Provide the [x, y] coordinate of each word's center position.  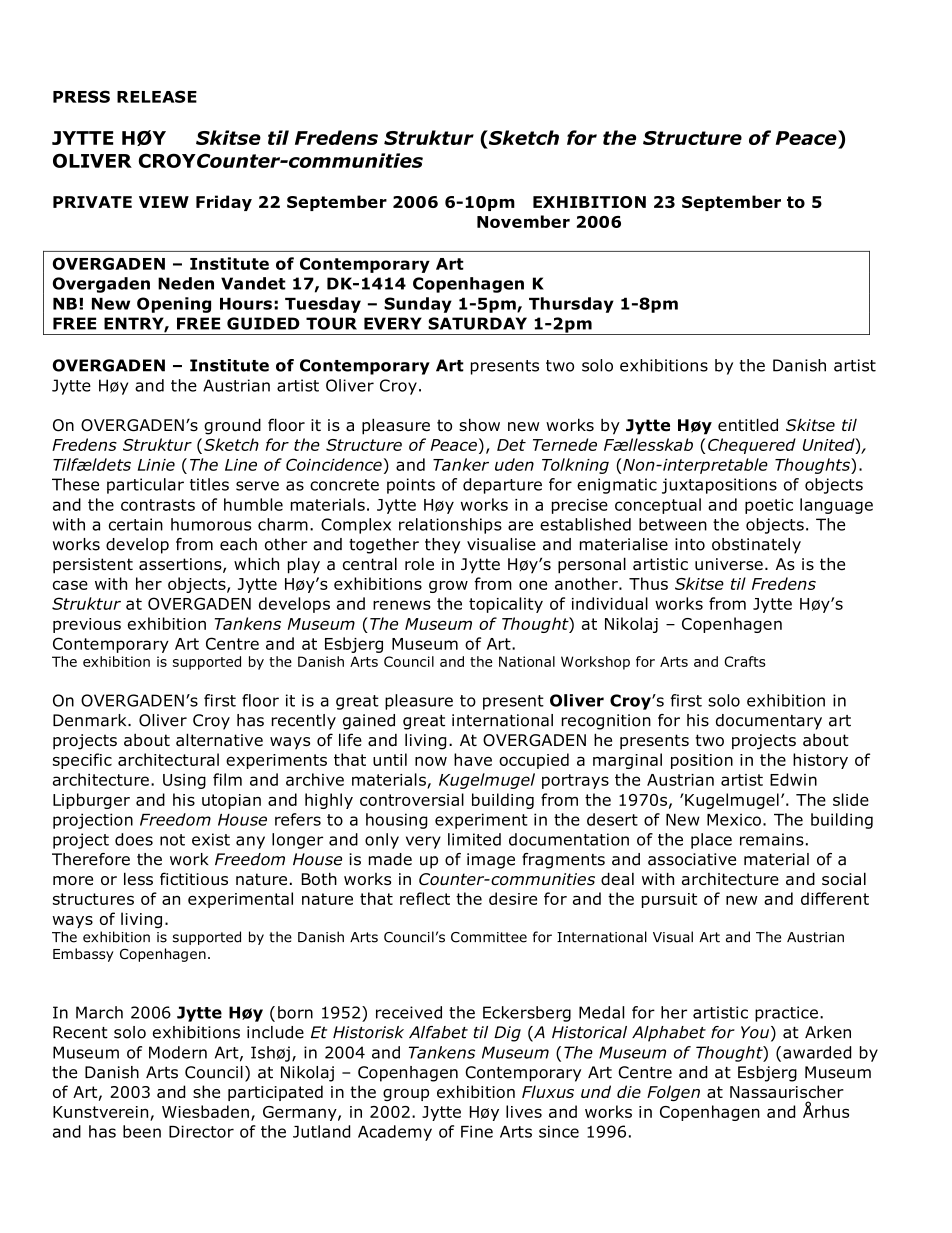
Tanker [461, 464]
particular [145, 486]
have [473, 759]
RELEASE [157, 96]
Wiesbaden [205, 1111]
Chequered [752, 446]
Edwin [793, 779]
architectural [168, 759]
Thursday [571, 305]
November [523, 221]
